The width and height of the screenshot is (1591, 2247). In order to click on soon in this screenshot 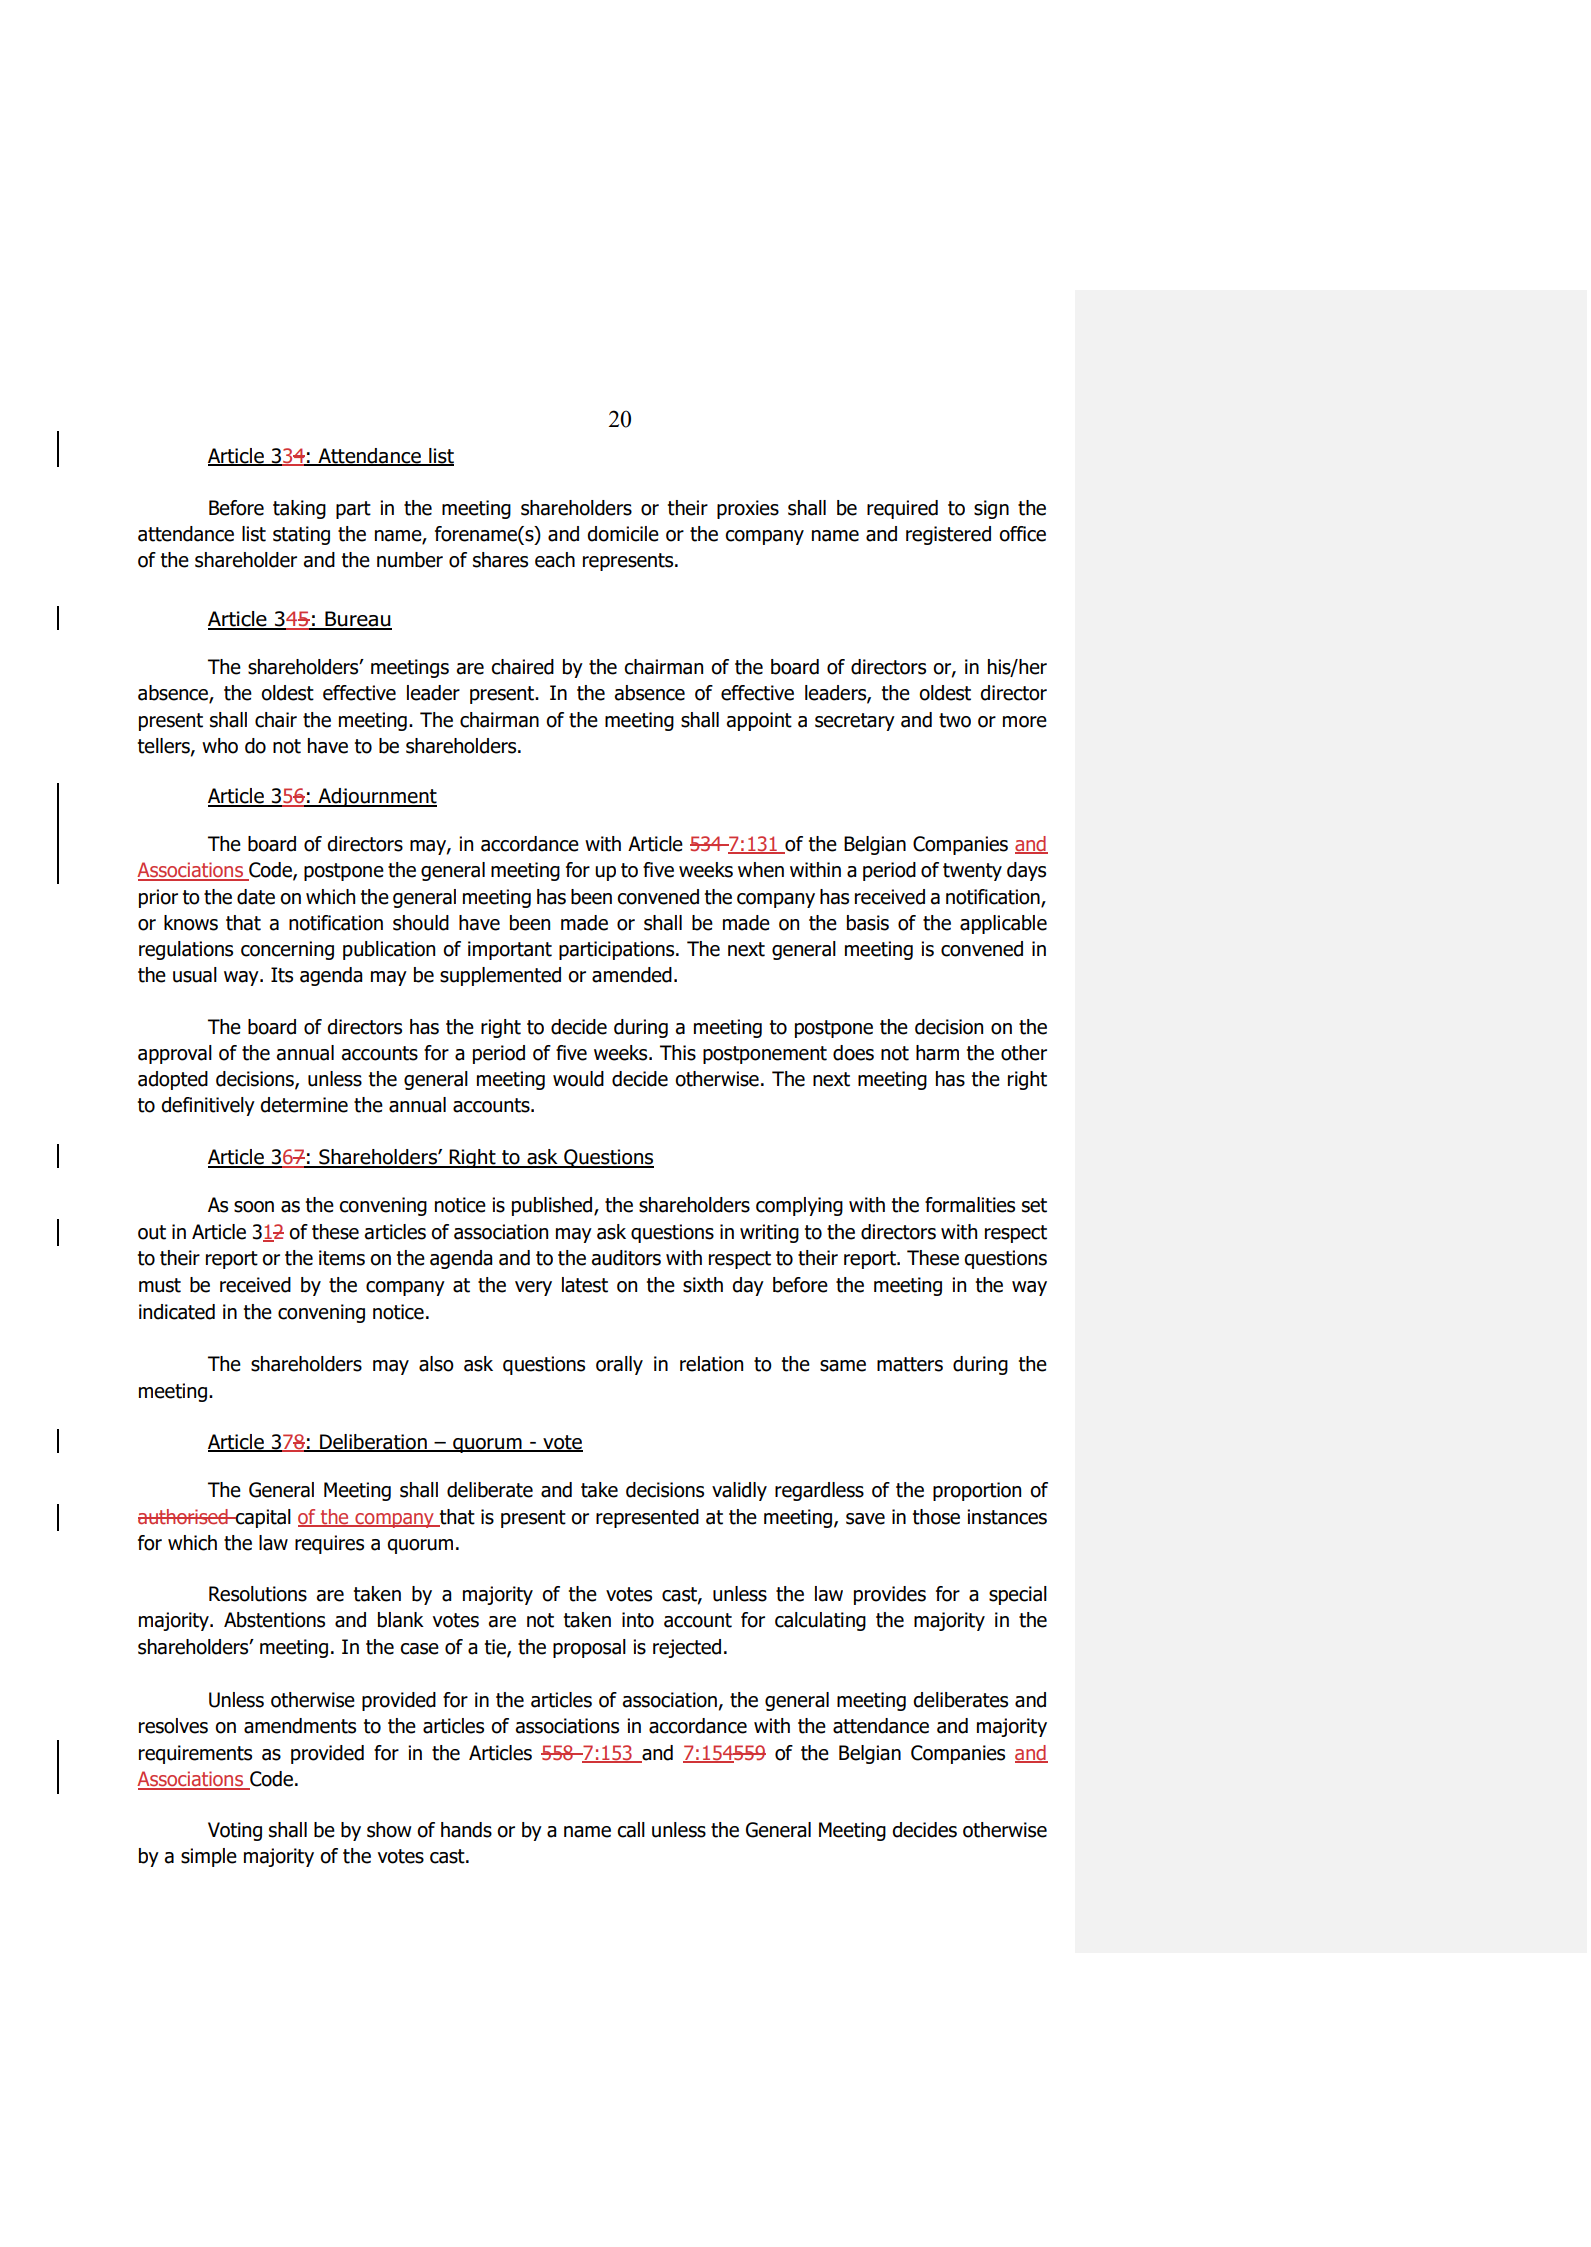, I will do `click(254, 1207)`.
